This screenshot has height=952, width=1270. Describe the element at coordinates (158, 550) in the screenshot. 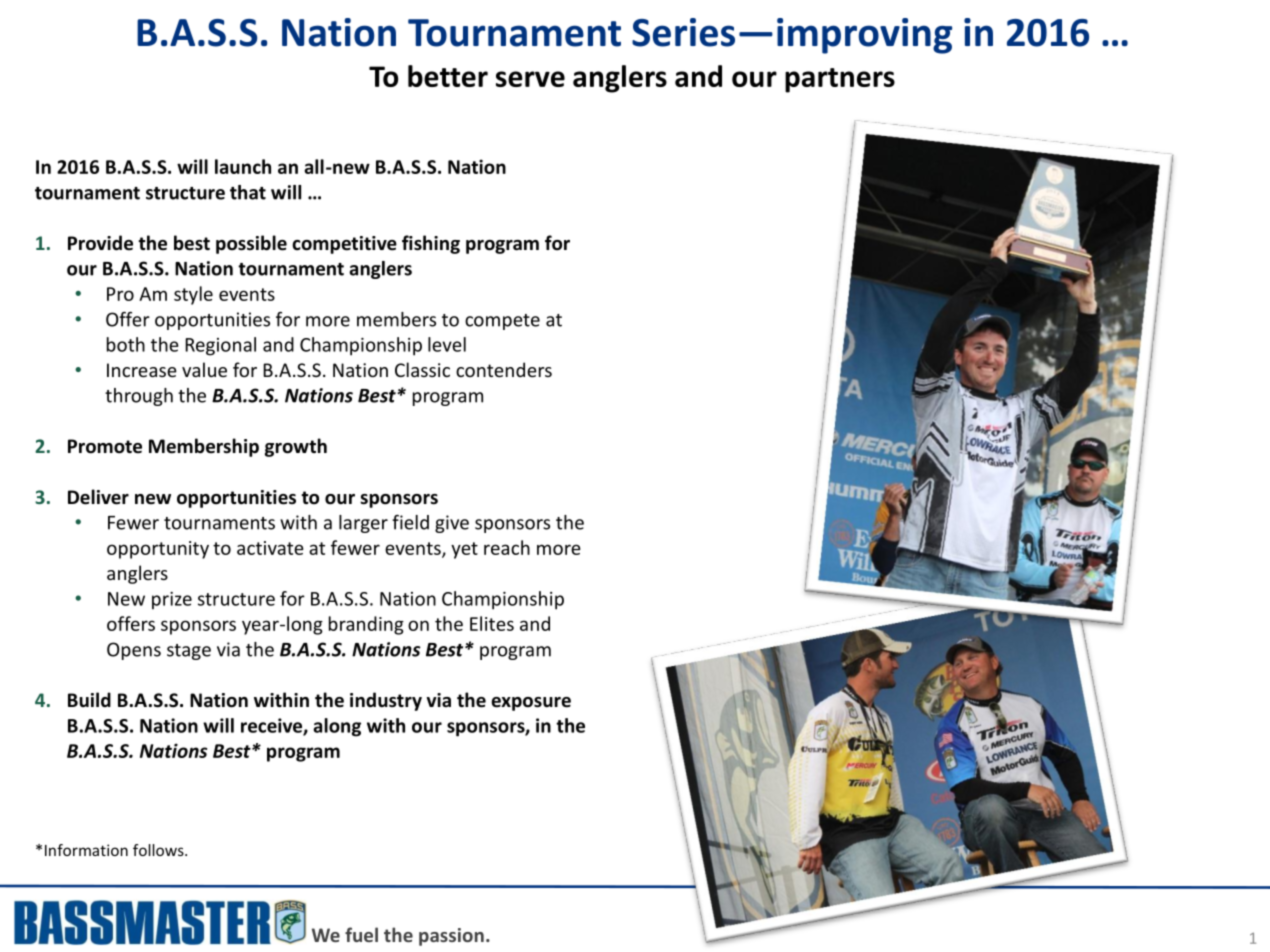

I see `opportunity` at that location.
